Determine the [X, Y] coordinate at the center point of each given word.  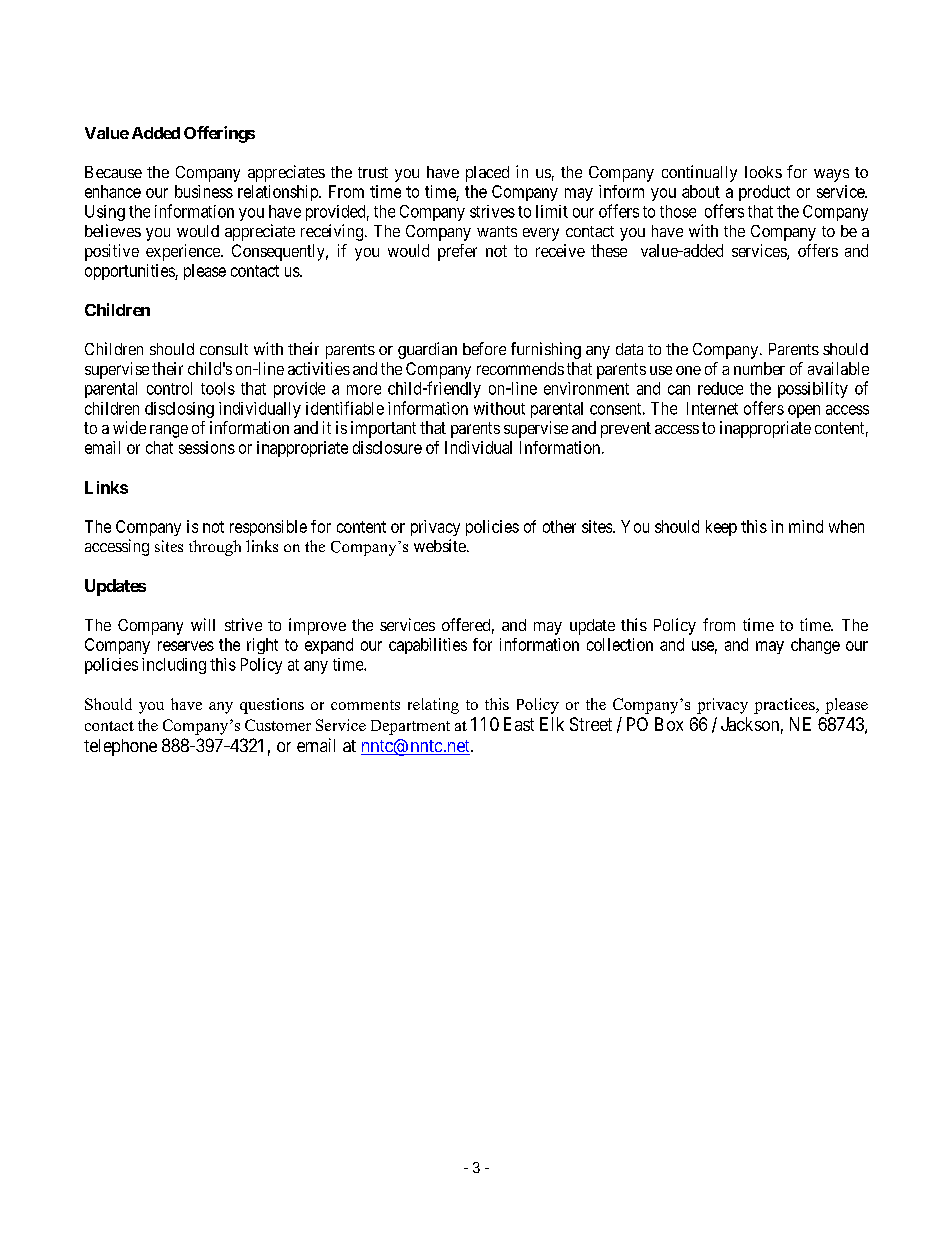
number [759, 368]
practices [785, 706]
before [484, 348]
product [764, 193]
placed [487, 174]
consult [224, 349]
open [804, 411]
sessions [207, 447]
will [203, 624]
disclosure [387, 447]
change [815, 646]
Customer [278, 725]
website [441, 545]
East [519, 724]
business [204, 191]
